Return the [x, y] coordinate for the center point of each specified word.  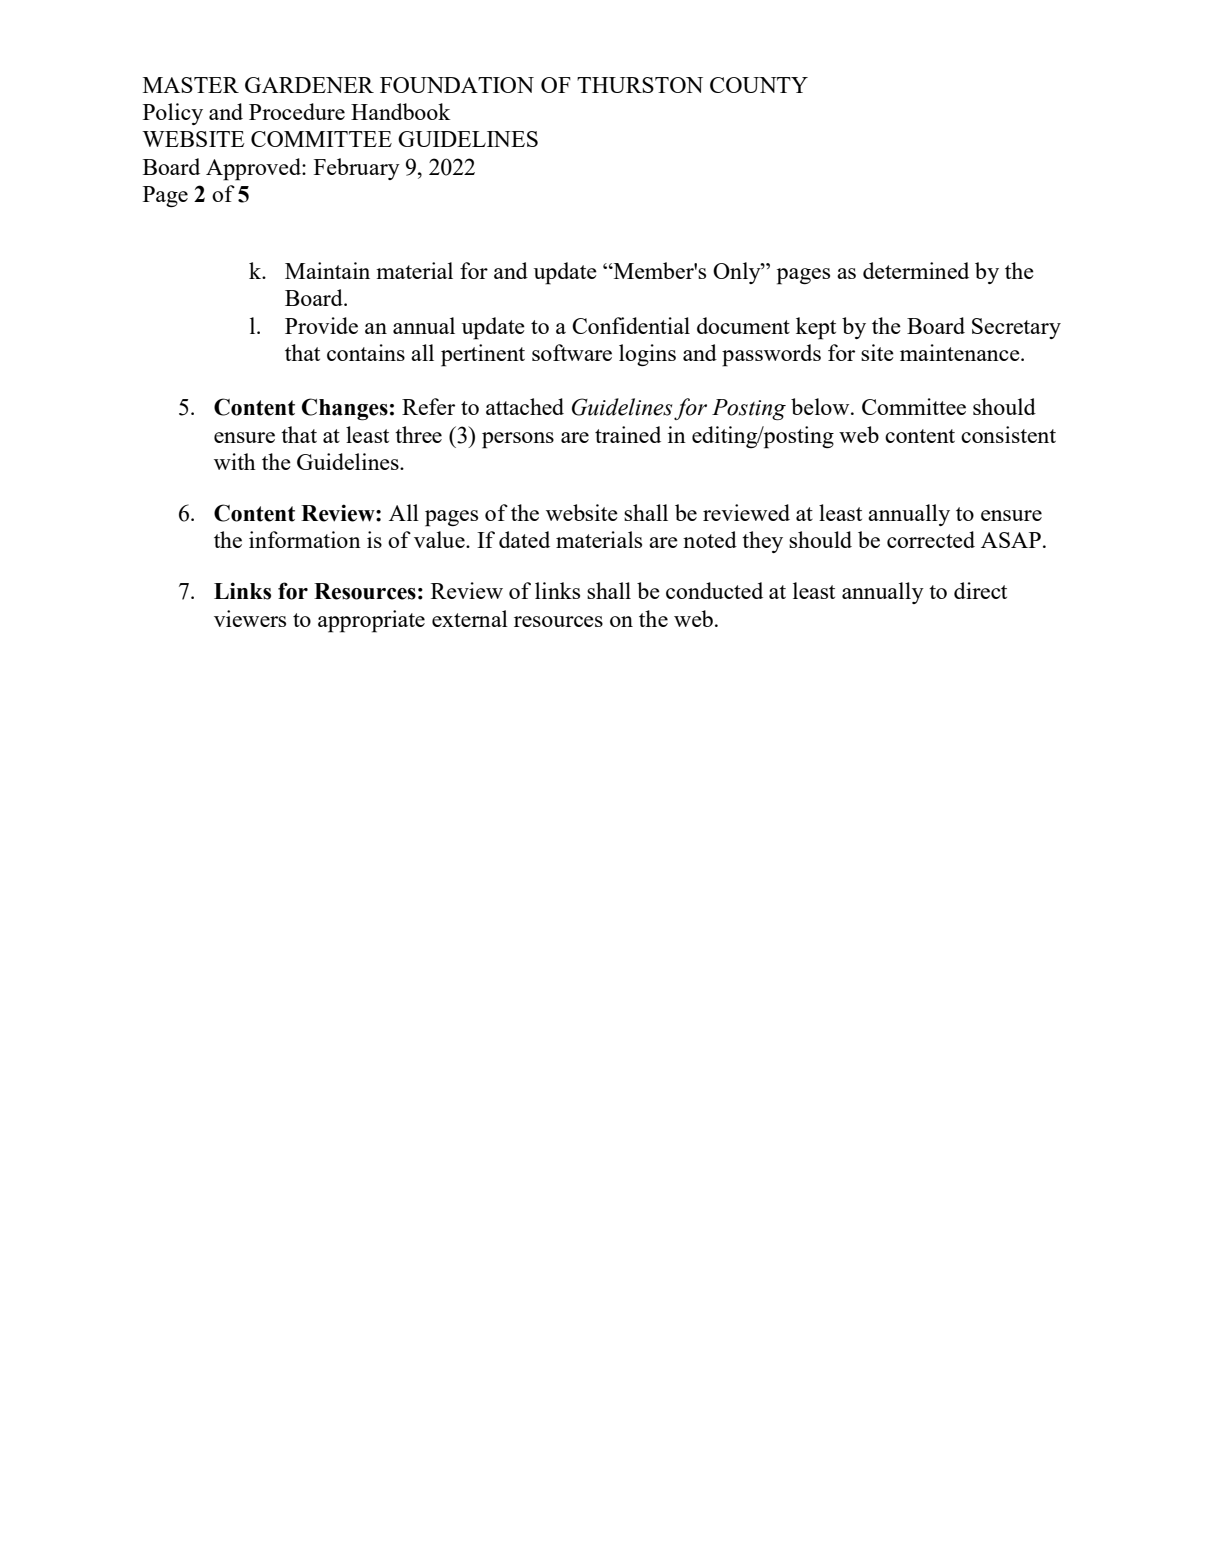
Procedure [297, 111]
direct [980, 590]
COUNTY [759, 85]
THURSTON [640, 85]
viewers [250, 618]
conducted [714, 590]
